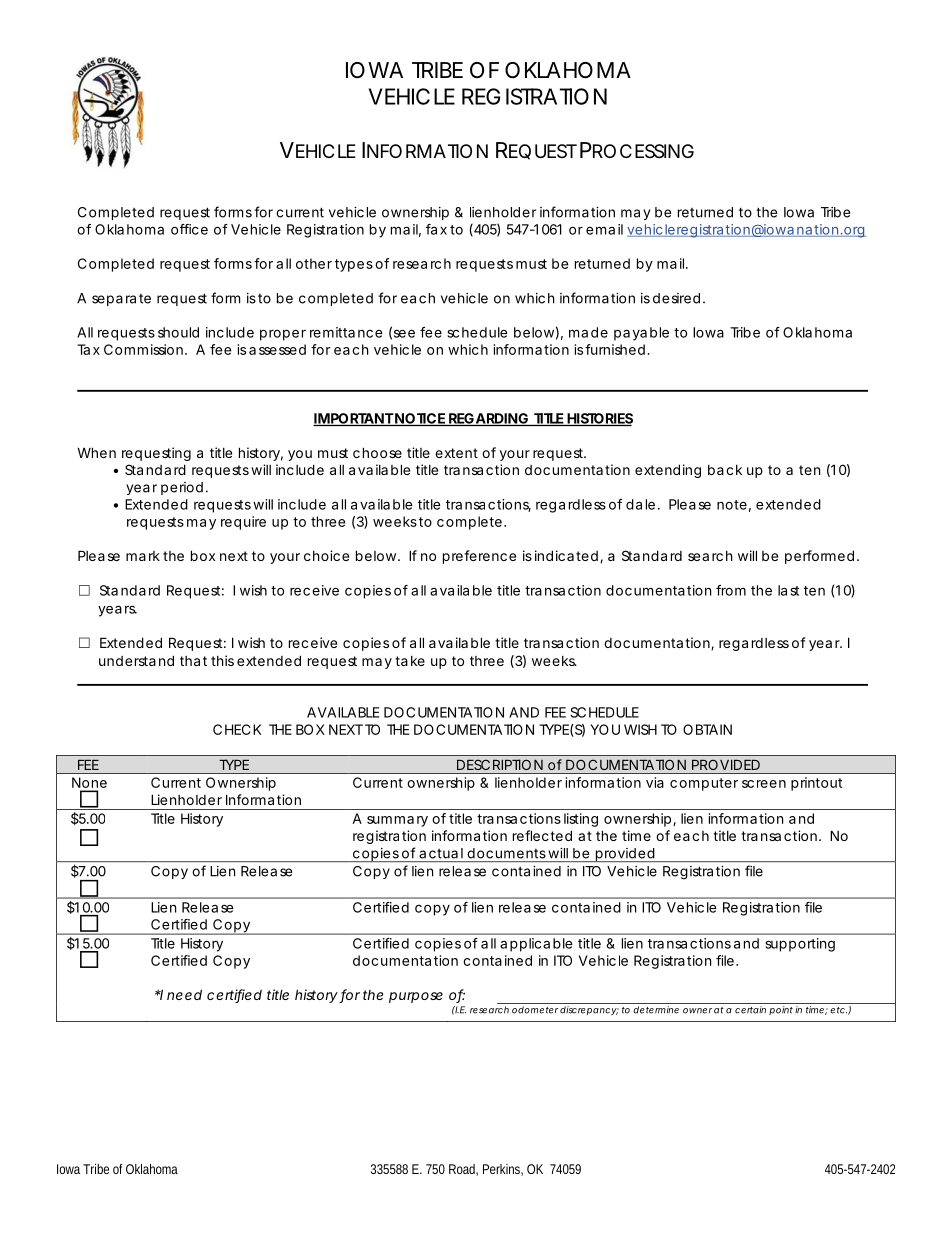  Describe the element at coordinates (184, 994) in the page. I see `need` at that location.
